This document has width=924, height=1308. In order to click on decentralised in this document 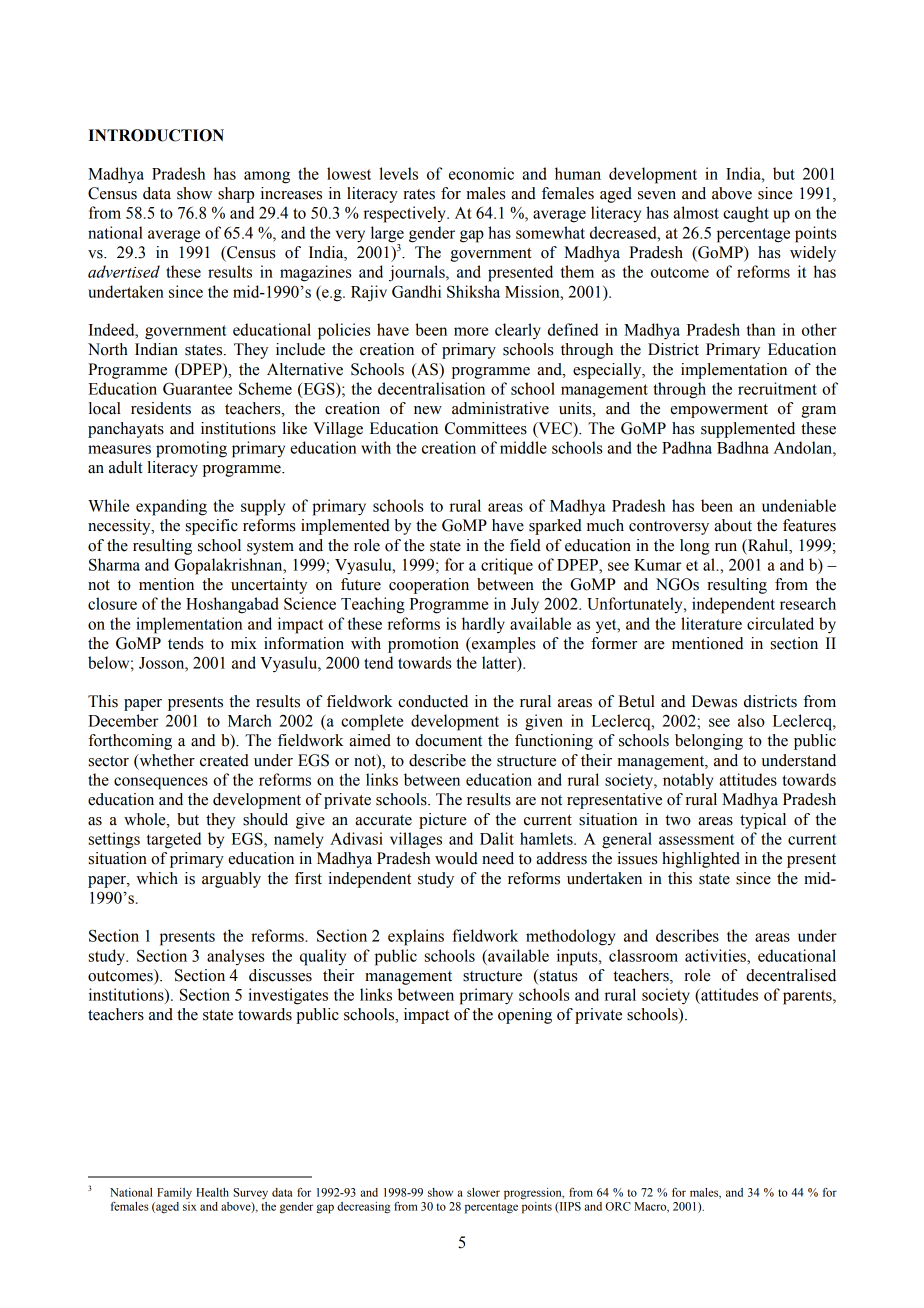, I will do `click(791, 975)`.
